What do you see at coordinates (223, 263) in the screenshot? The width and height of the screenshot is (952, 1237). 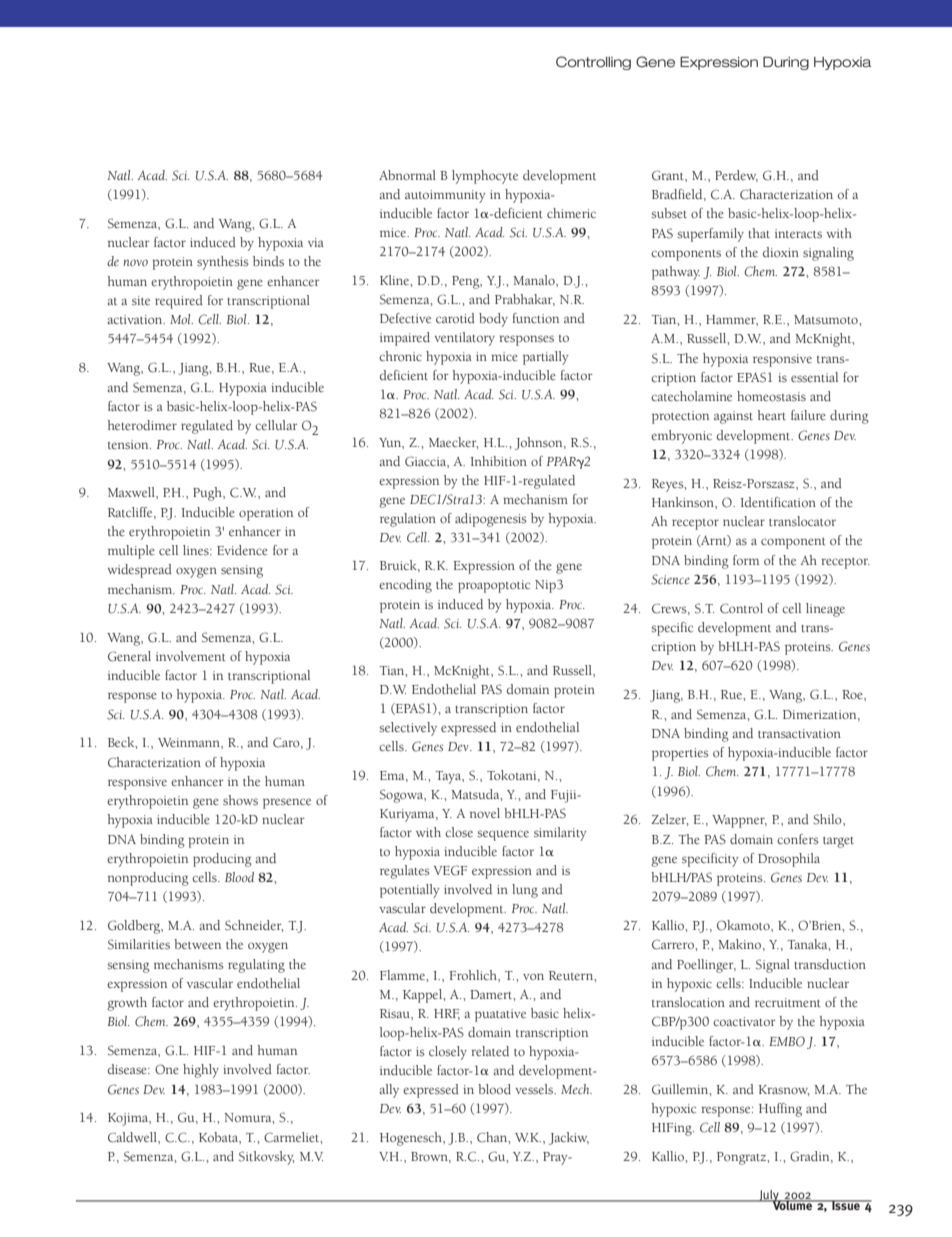 I see `synthesis` at bounding box center [223, 263].
